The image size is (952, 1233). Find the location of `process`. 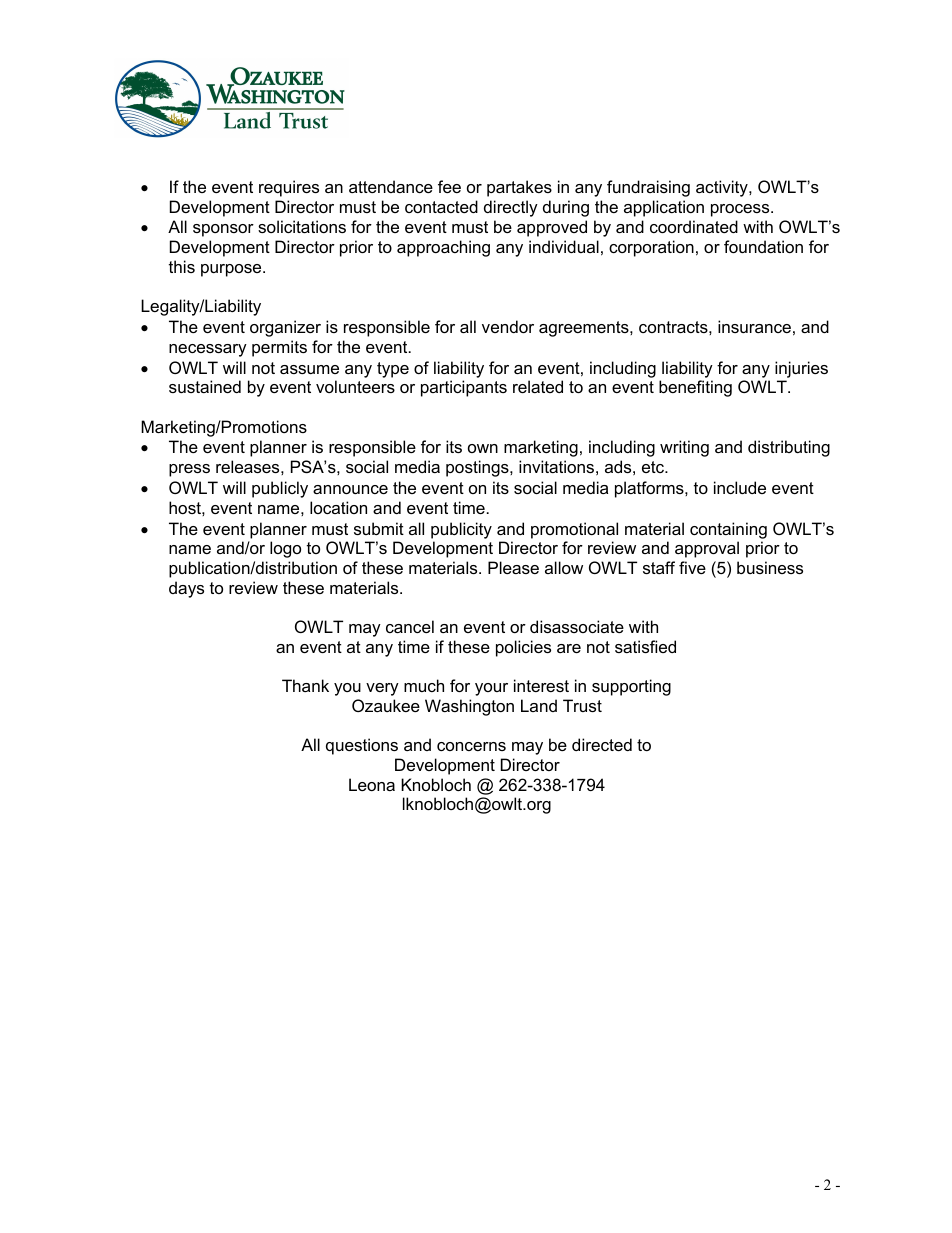

process is located at coordinates (741, 210).
